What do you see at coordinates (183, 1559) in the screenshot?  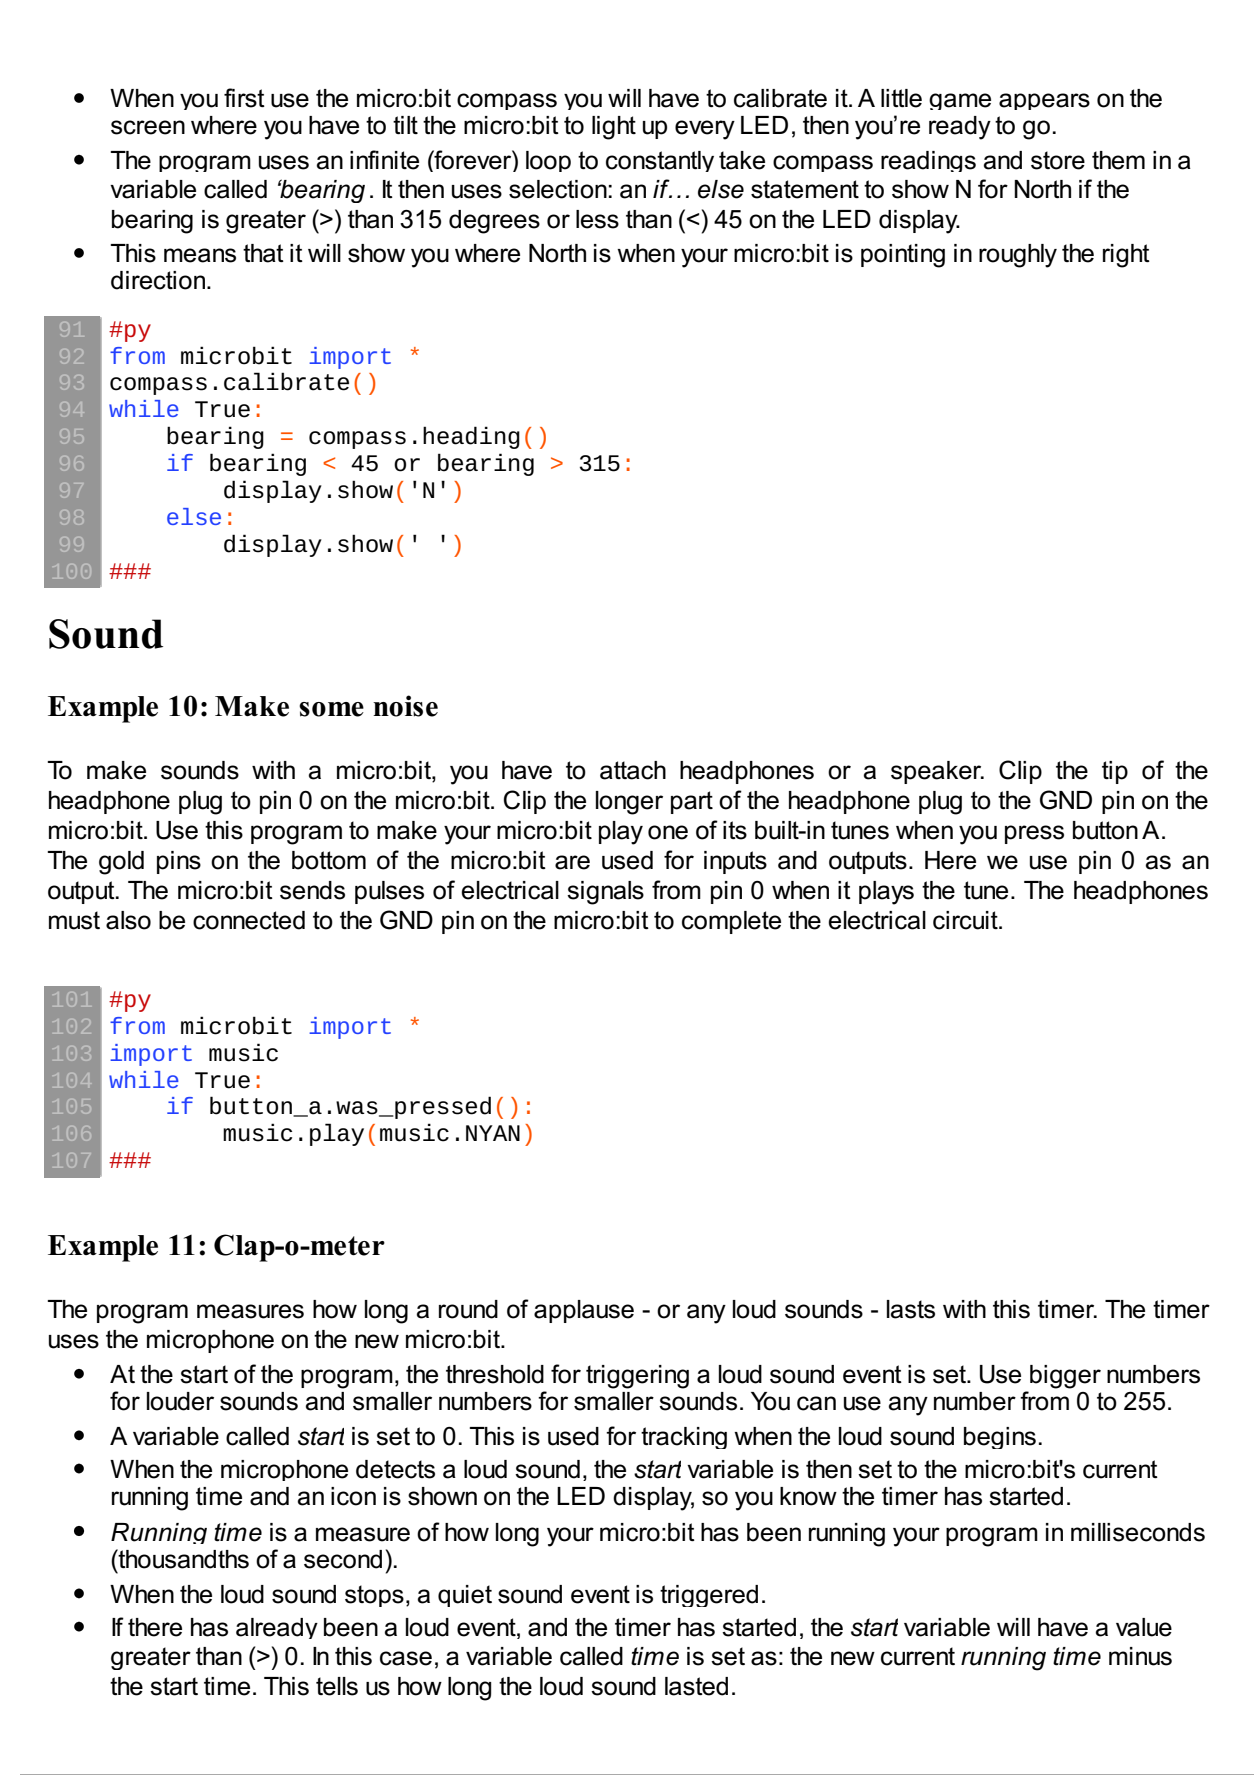 I see `thousandths` at bounding box center [183, 1559].
